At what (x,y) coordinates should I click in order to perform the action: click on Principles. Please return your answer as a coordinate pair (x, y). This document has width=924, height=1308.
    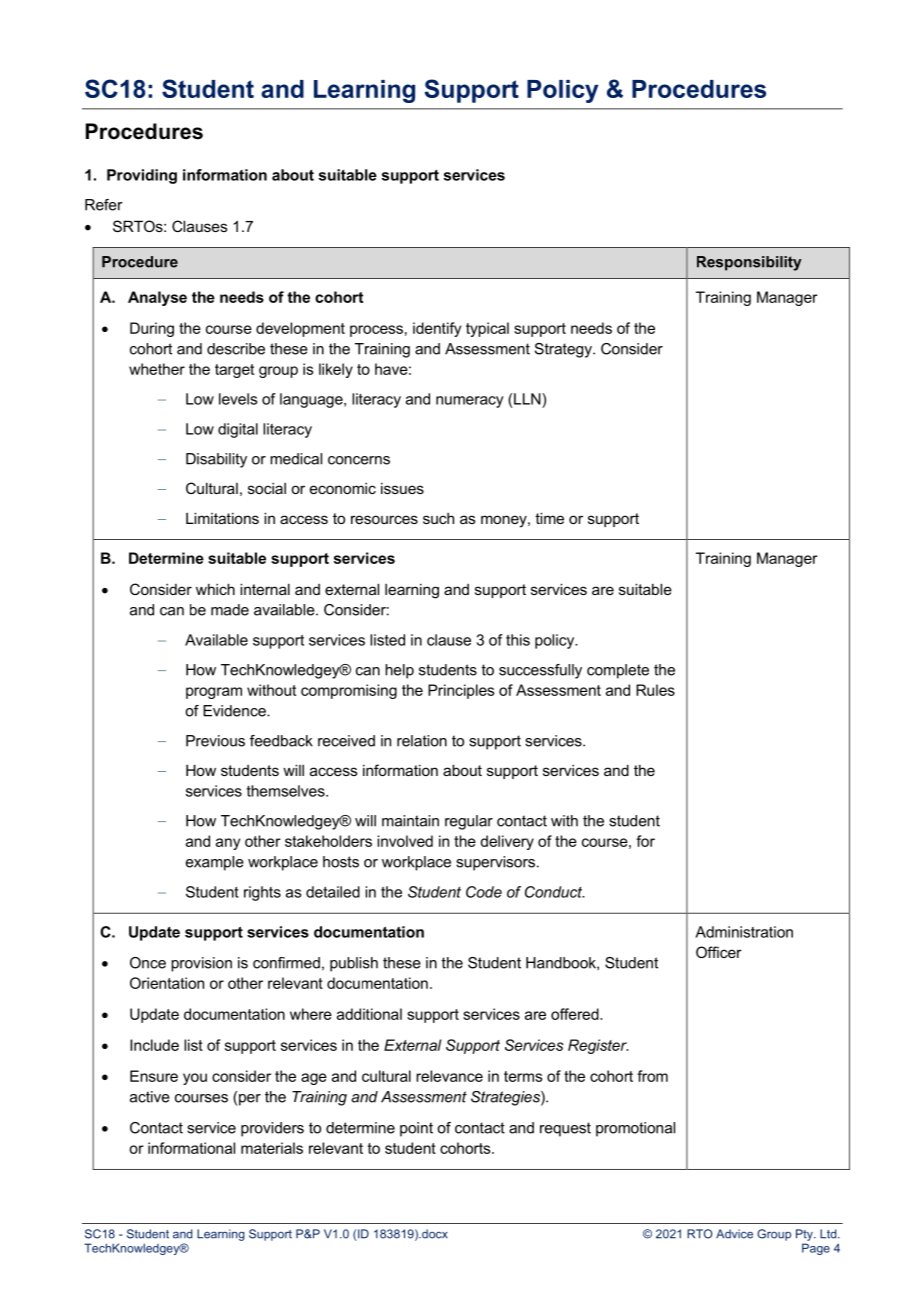
    Looking at the image, I should click on (461, 691).
